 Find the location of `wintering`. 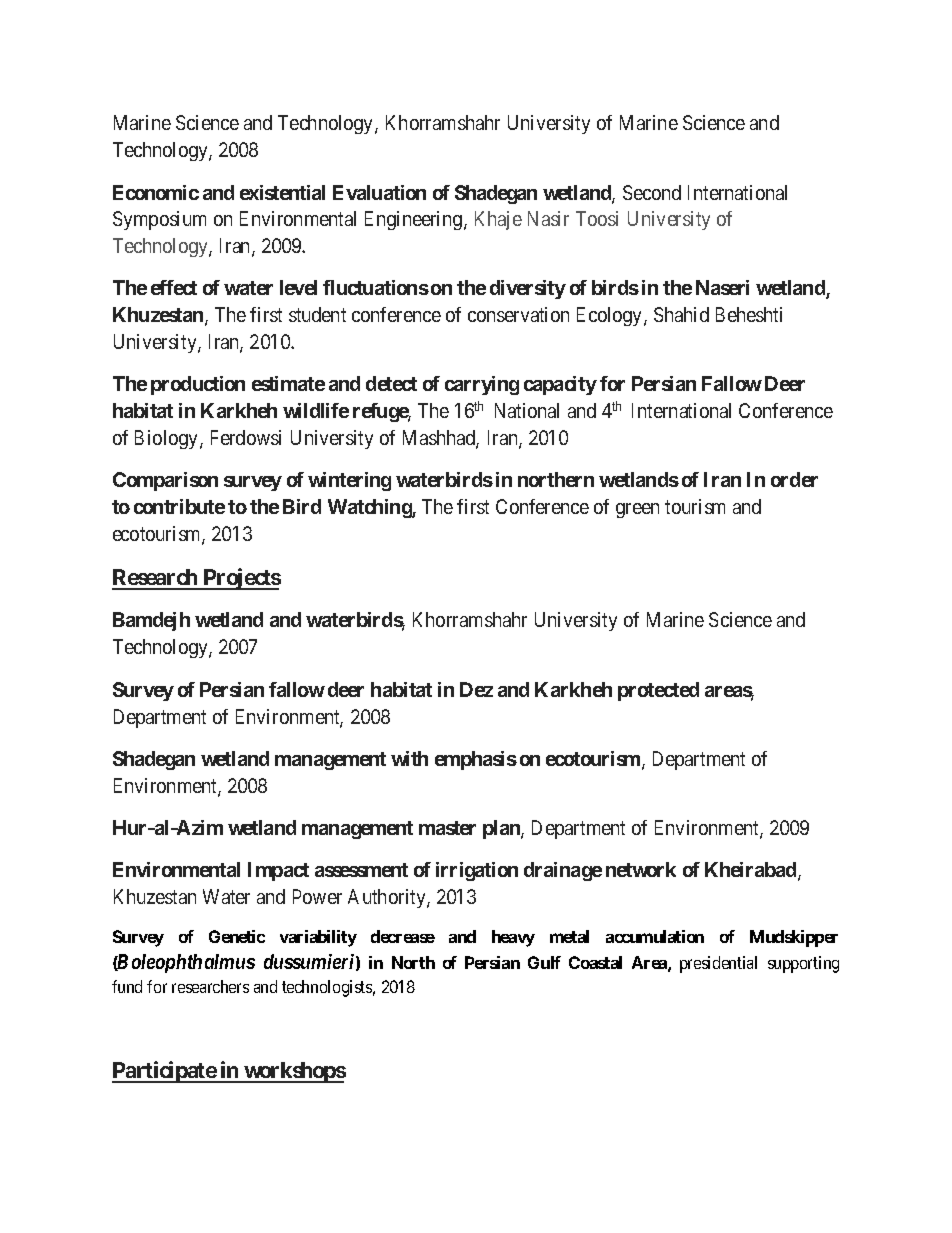

wintering is located at coordinates (349, 481).
